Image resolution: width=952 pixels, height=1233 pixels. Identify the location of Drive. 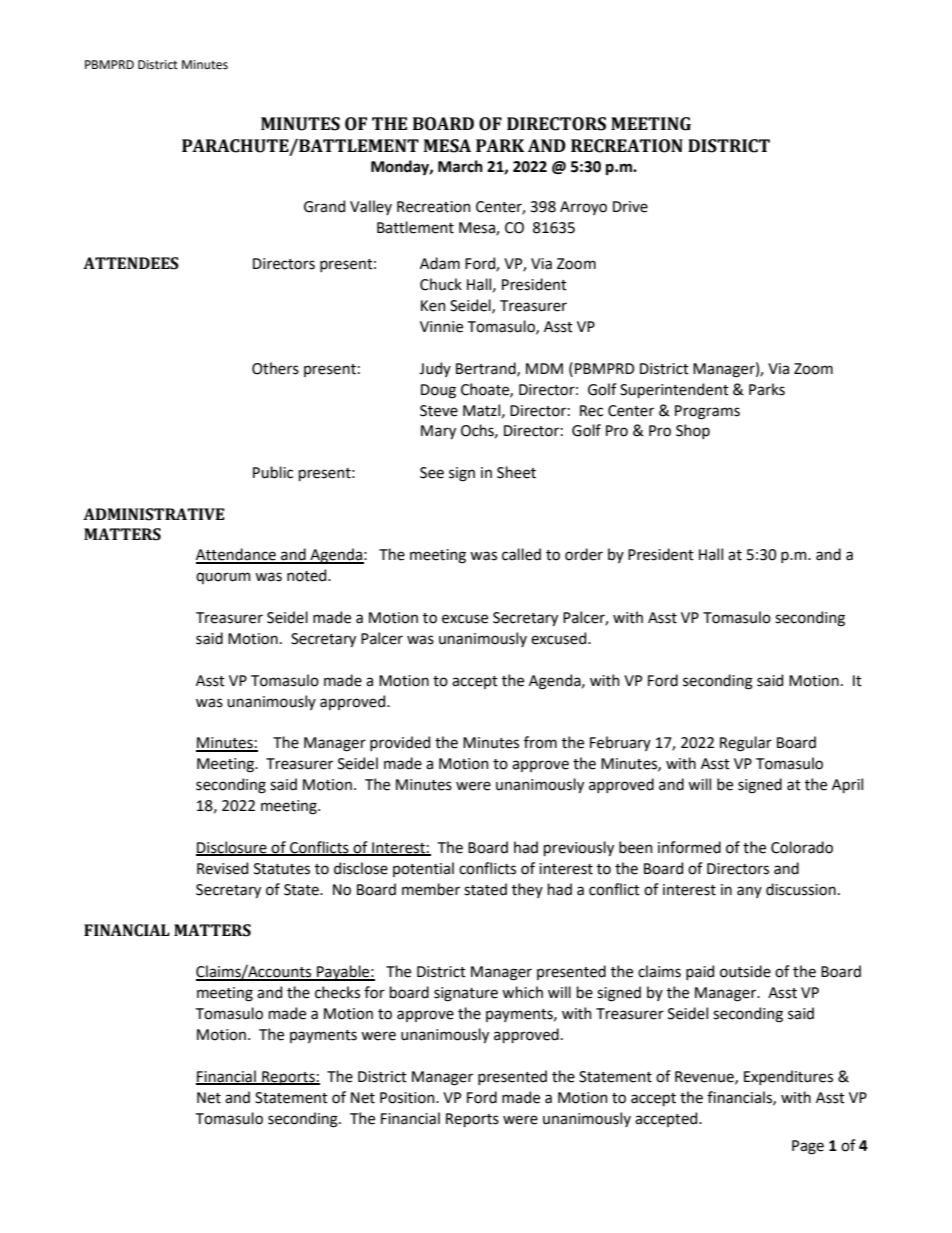
(630, 207).
